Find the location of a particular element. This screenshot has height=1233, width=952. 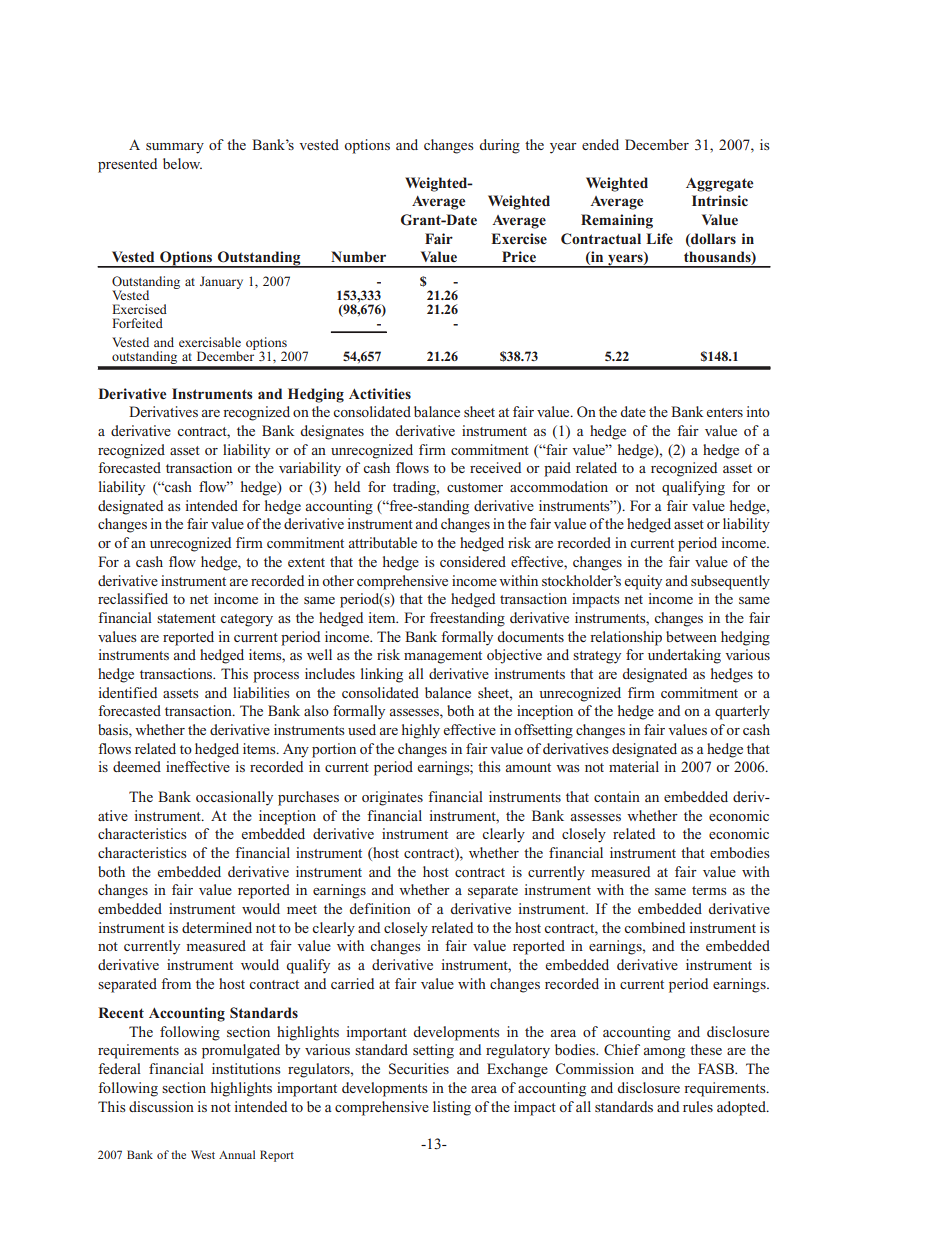

enters is located at coordinates (724, 412).
